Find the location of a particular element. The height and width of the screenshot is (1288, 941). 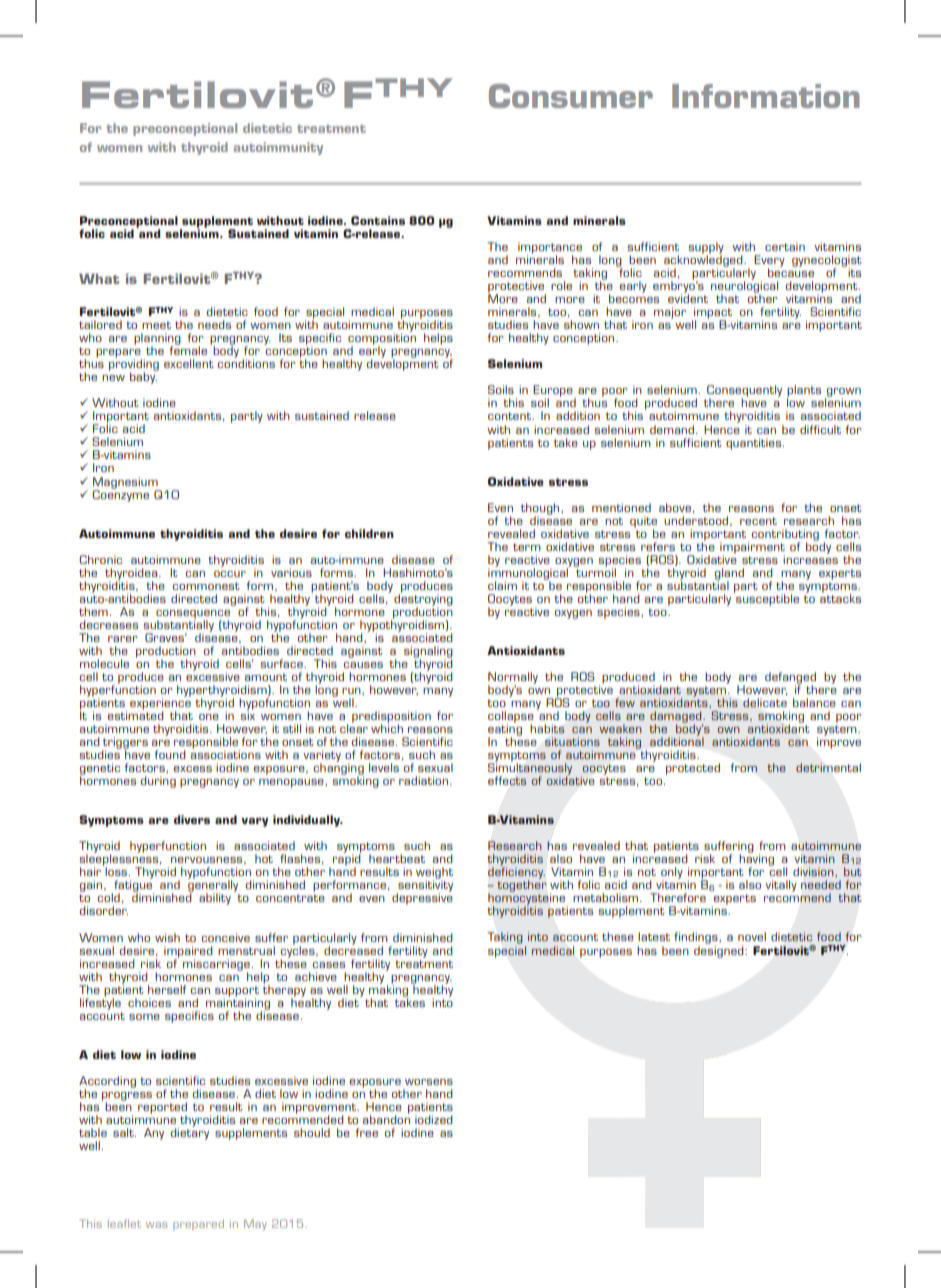

designed is located at coordinates (720, 950).
